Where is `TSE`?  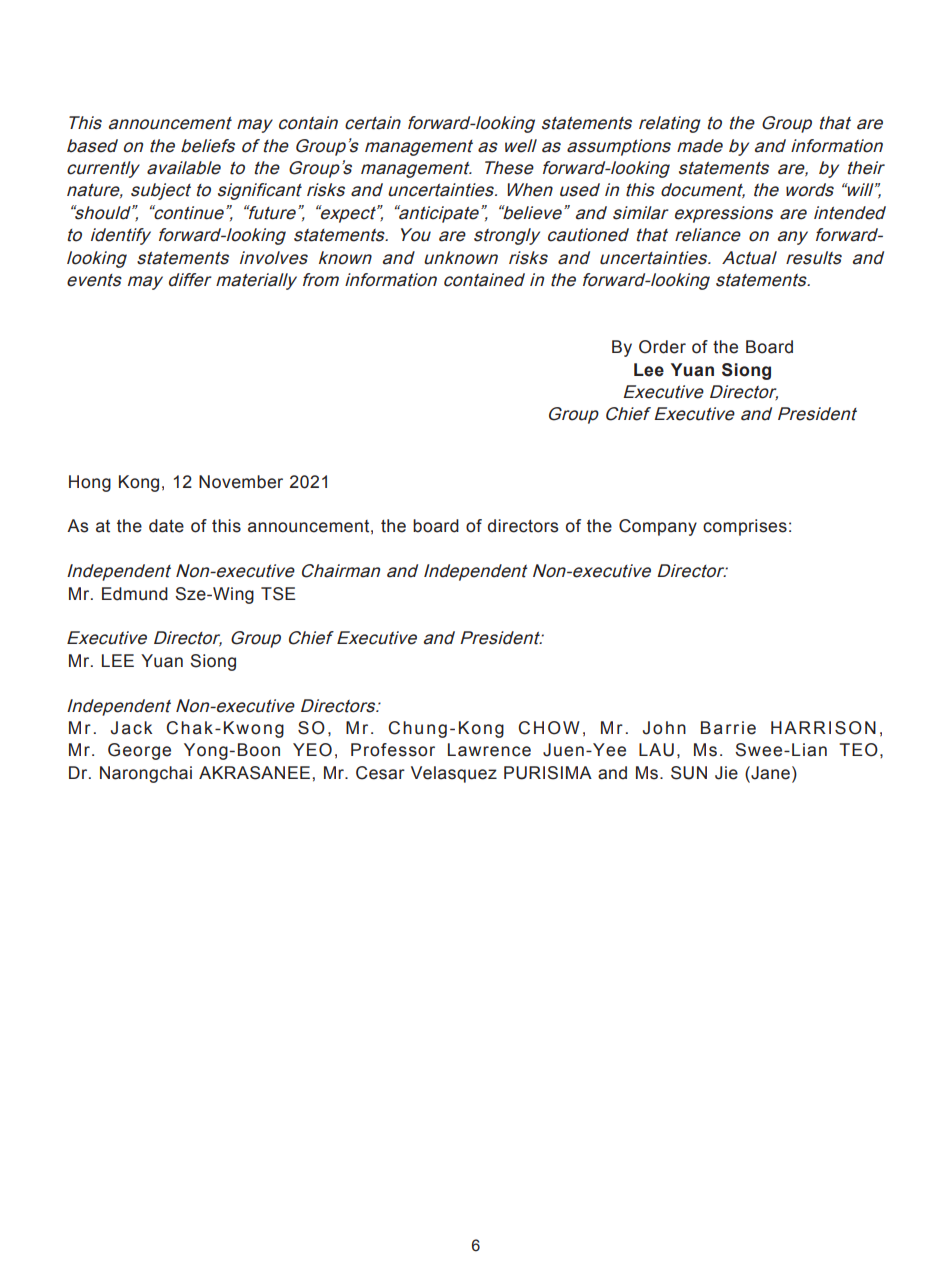
TSE is located at coordinates (278, 594).
